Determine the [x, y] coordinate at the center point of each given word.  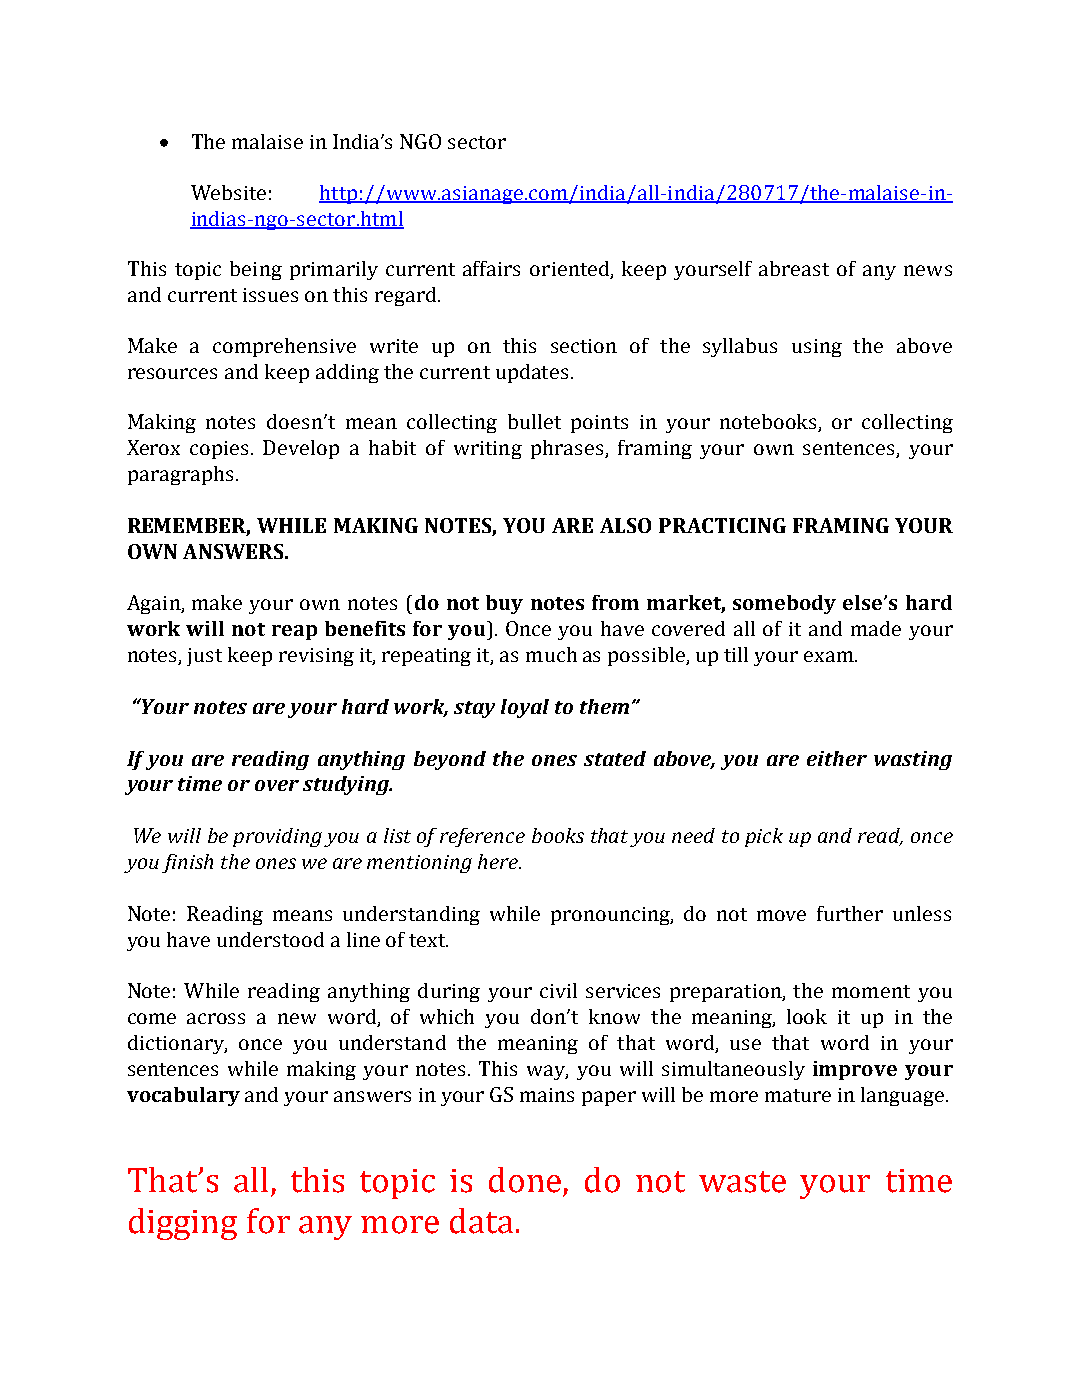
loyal [525, 708]
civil [558, 990]
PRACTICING [722, 525]
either [837, 758]
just [204, 657]
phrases [568, 449]
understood [270, 939]
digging [183, 1224]
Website [228, 192]
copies [221, 450]
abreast [794, 268]
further [850, 913]
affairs [491, 268]
